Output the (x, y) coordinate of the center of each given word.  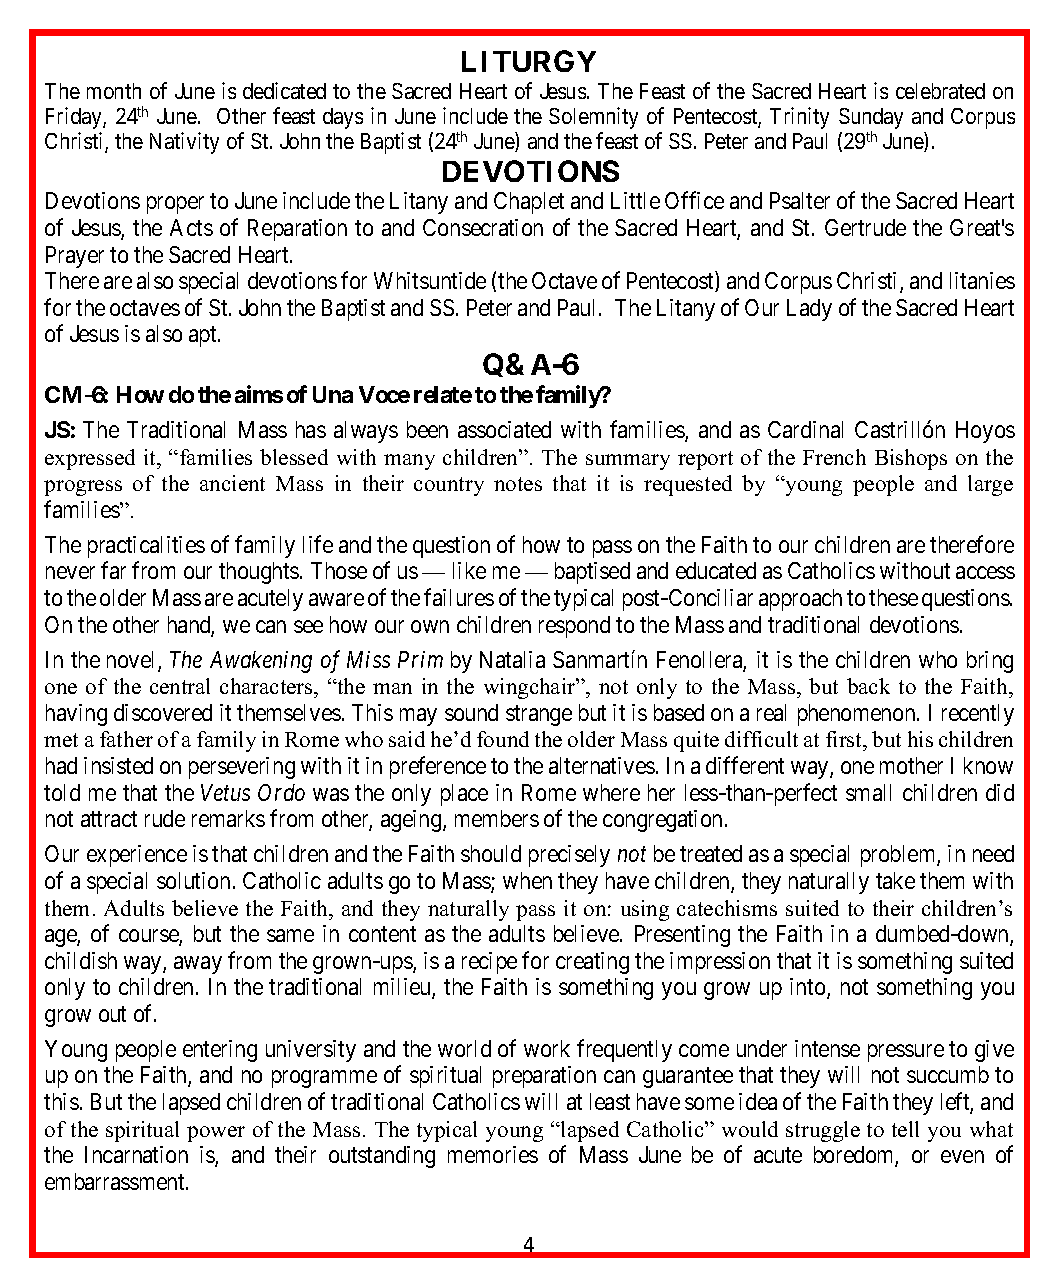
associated (504, 429)
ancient (232, 483)
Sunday (871, 120)
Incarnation (136, 1154)
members (497, 818)
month (114, 91)
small (868, 792)
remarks (228, 818)
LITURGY (529, 61)
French (834, 457)
